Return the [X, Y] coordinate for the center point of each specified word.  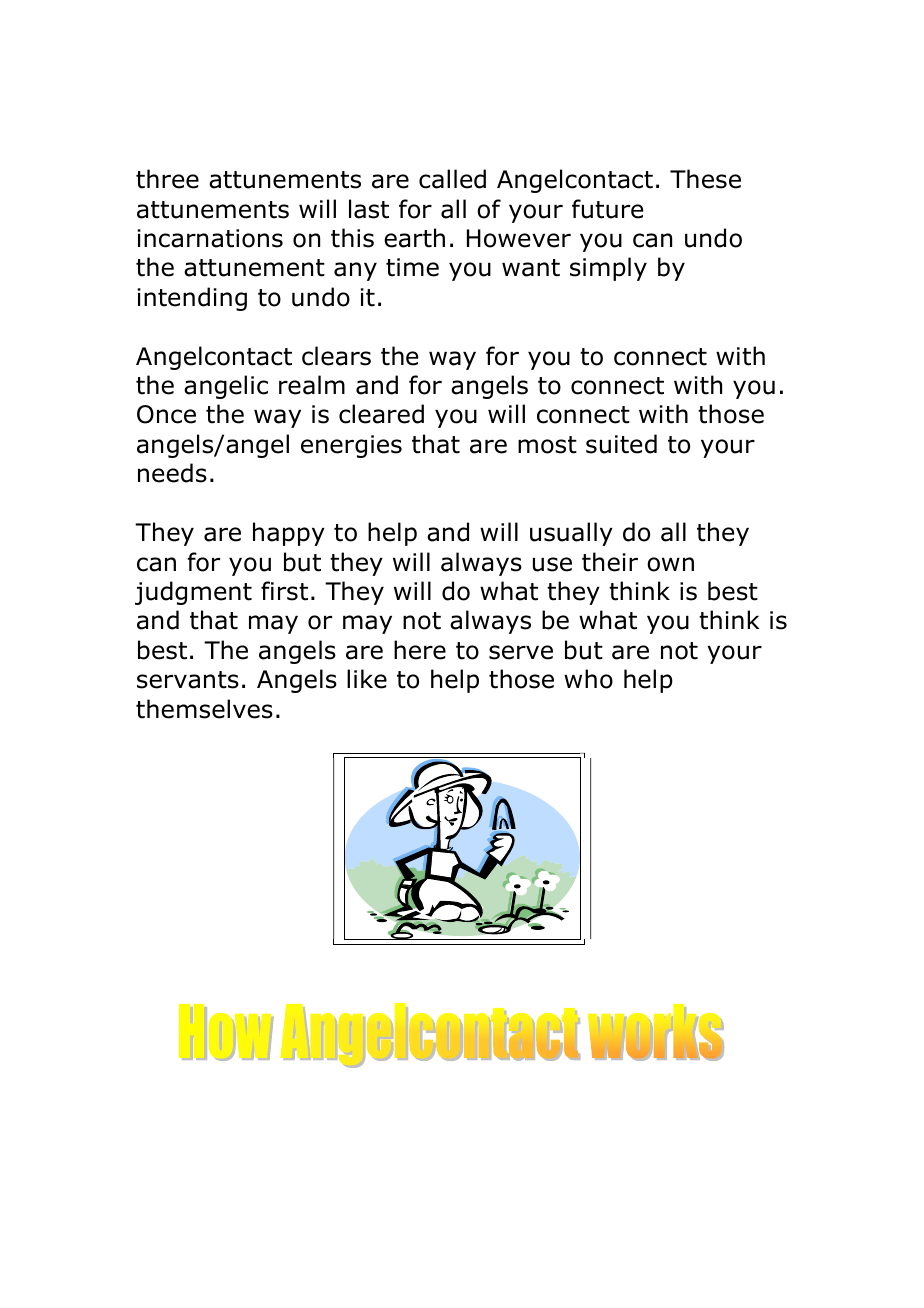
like [367, 679]
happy [289, 534]
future [607, 209]
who [588, 679]
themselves [204, 709]
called [452, 179]
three [167, 179]
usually [571, 534]
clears [336, 356]
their [610, 562]
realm [312, 385]
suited [621, 444]
